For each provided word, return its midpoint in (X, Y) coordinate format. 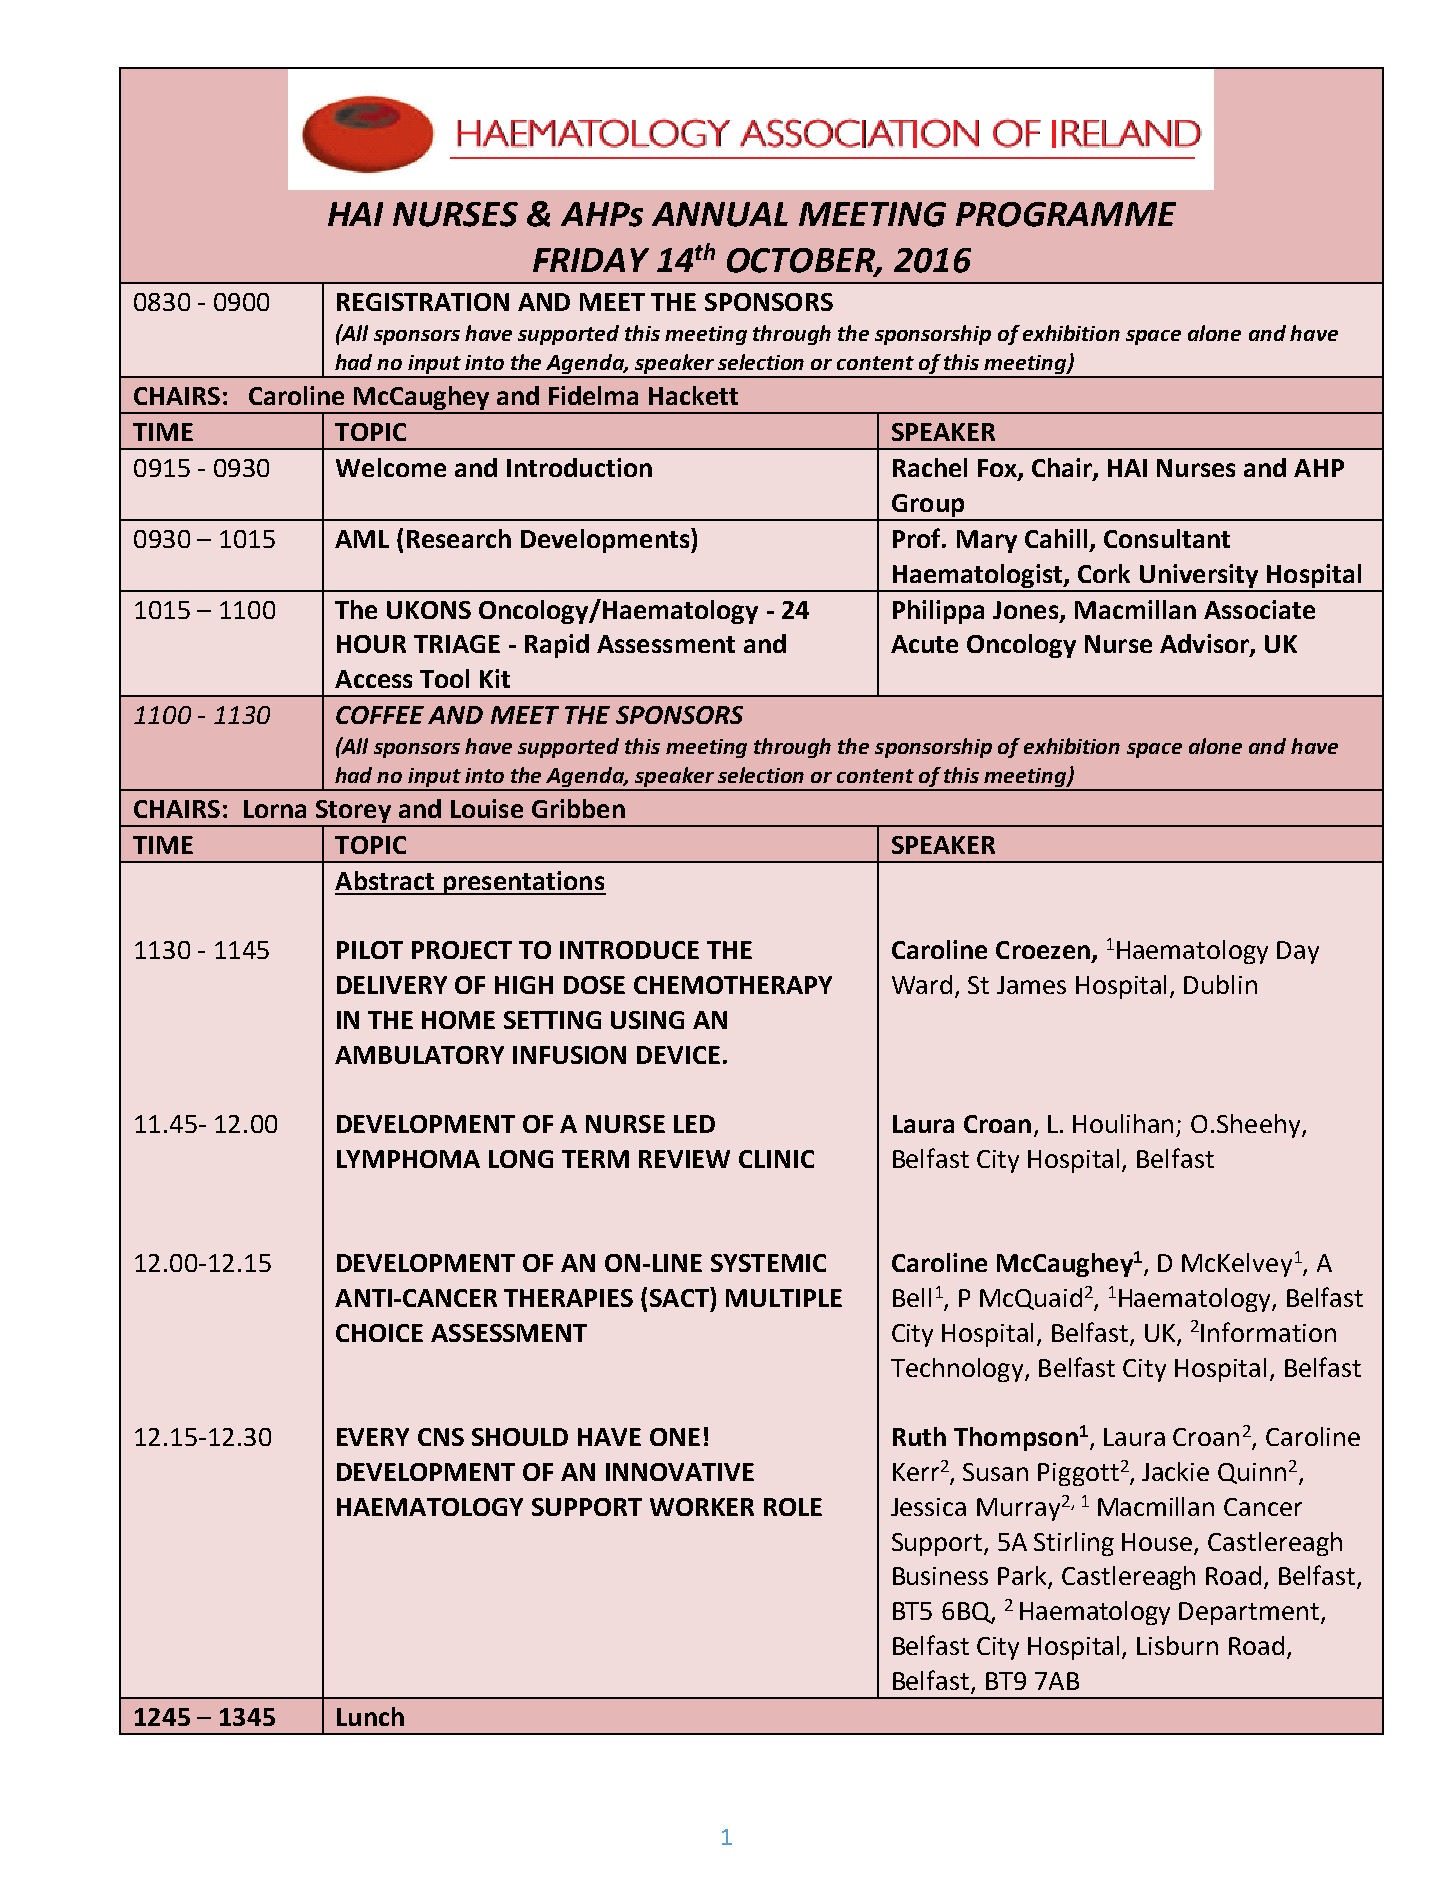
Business (940, 1576)
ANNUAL (720, 214)
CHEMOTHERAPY (733, 985)
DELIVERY (392, 985)
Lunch (370, 1716)
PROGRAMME (1066, 214)
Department (1249, 1613)
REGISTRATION (423, 302)
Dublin (1220, 984)
